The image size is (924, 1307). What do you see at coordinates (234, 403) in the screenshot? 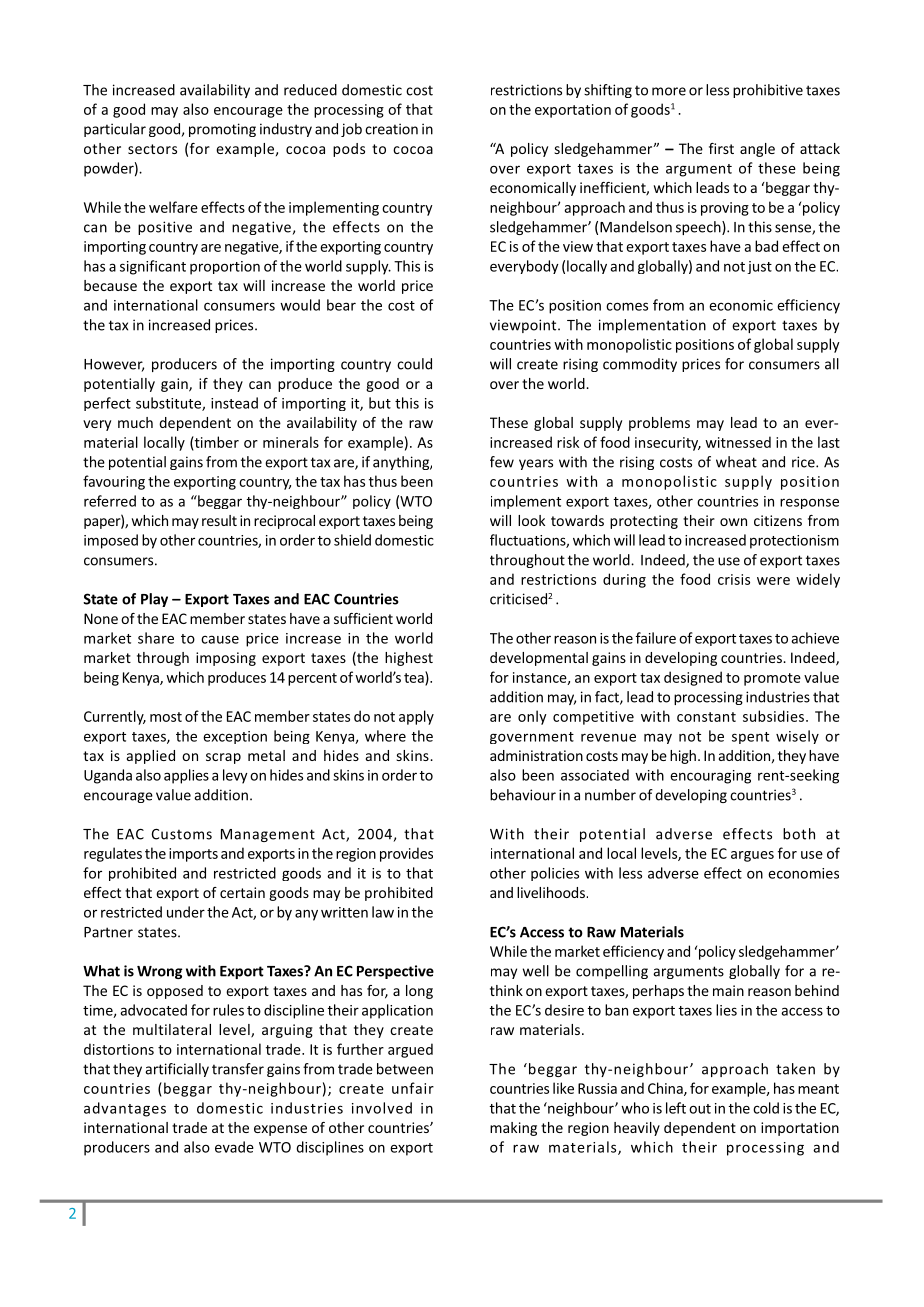
I see `instead` at bounding box center [234, 403].
